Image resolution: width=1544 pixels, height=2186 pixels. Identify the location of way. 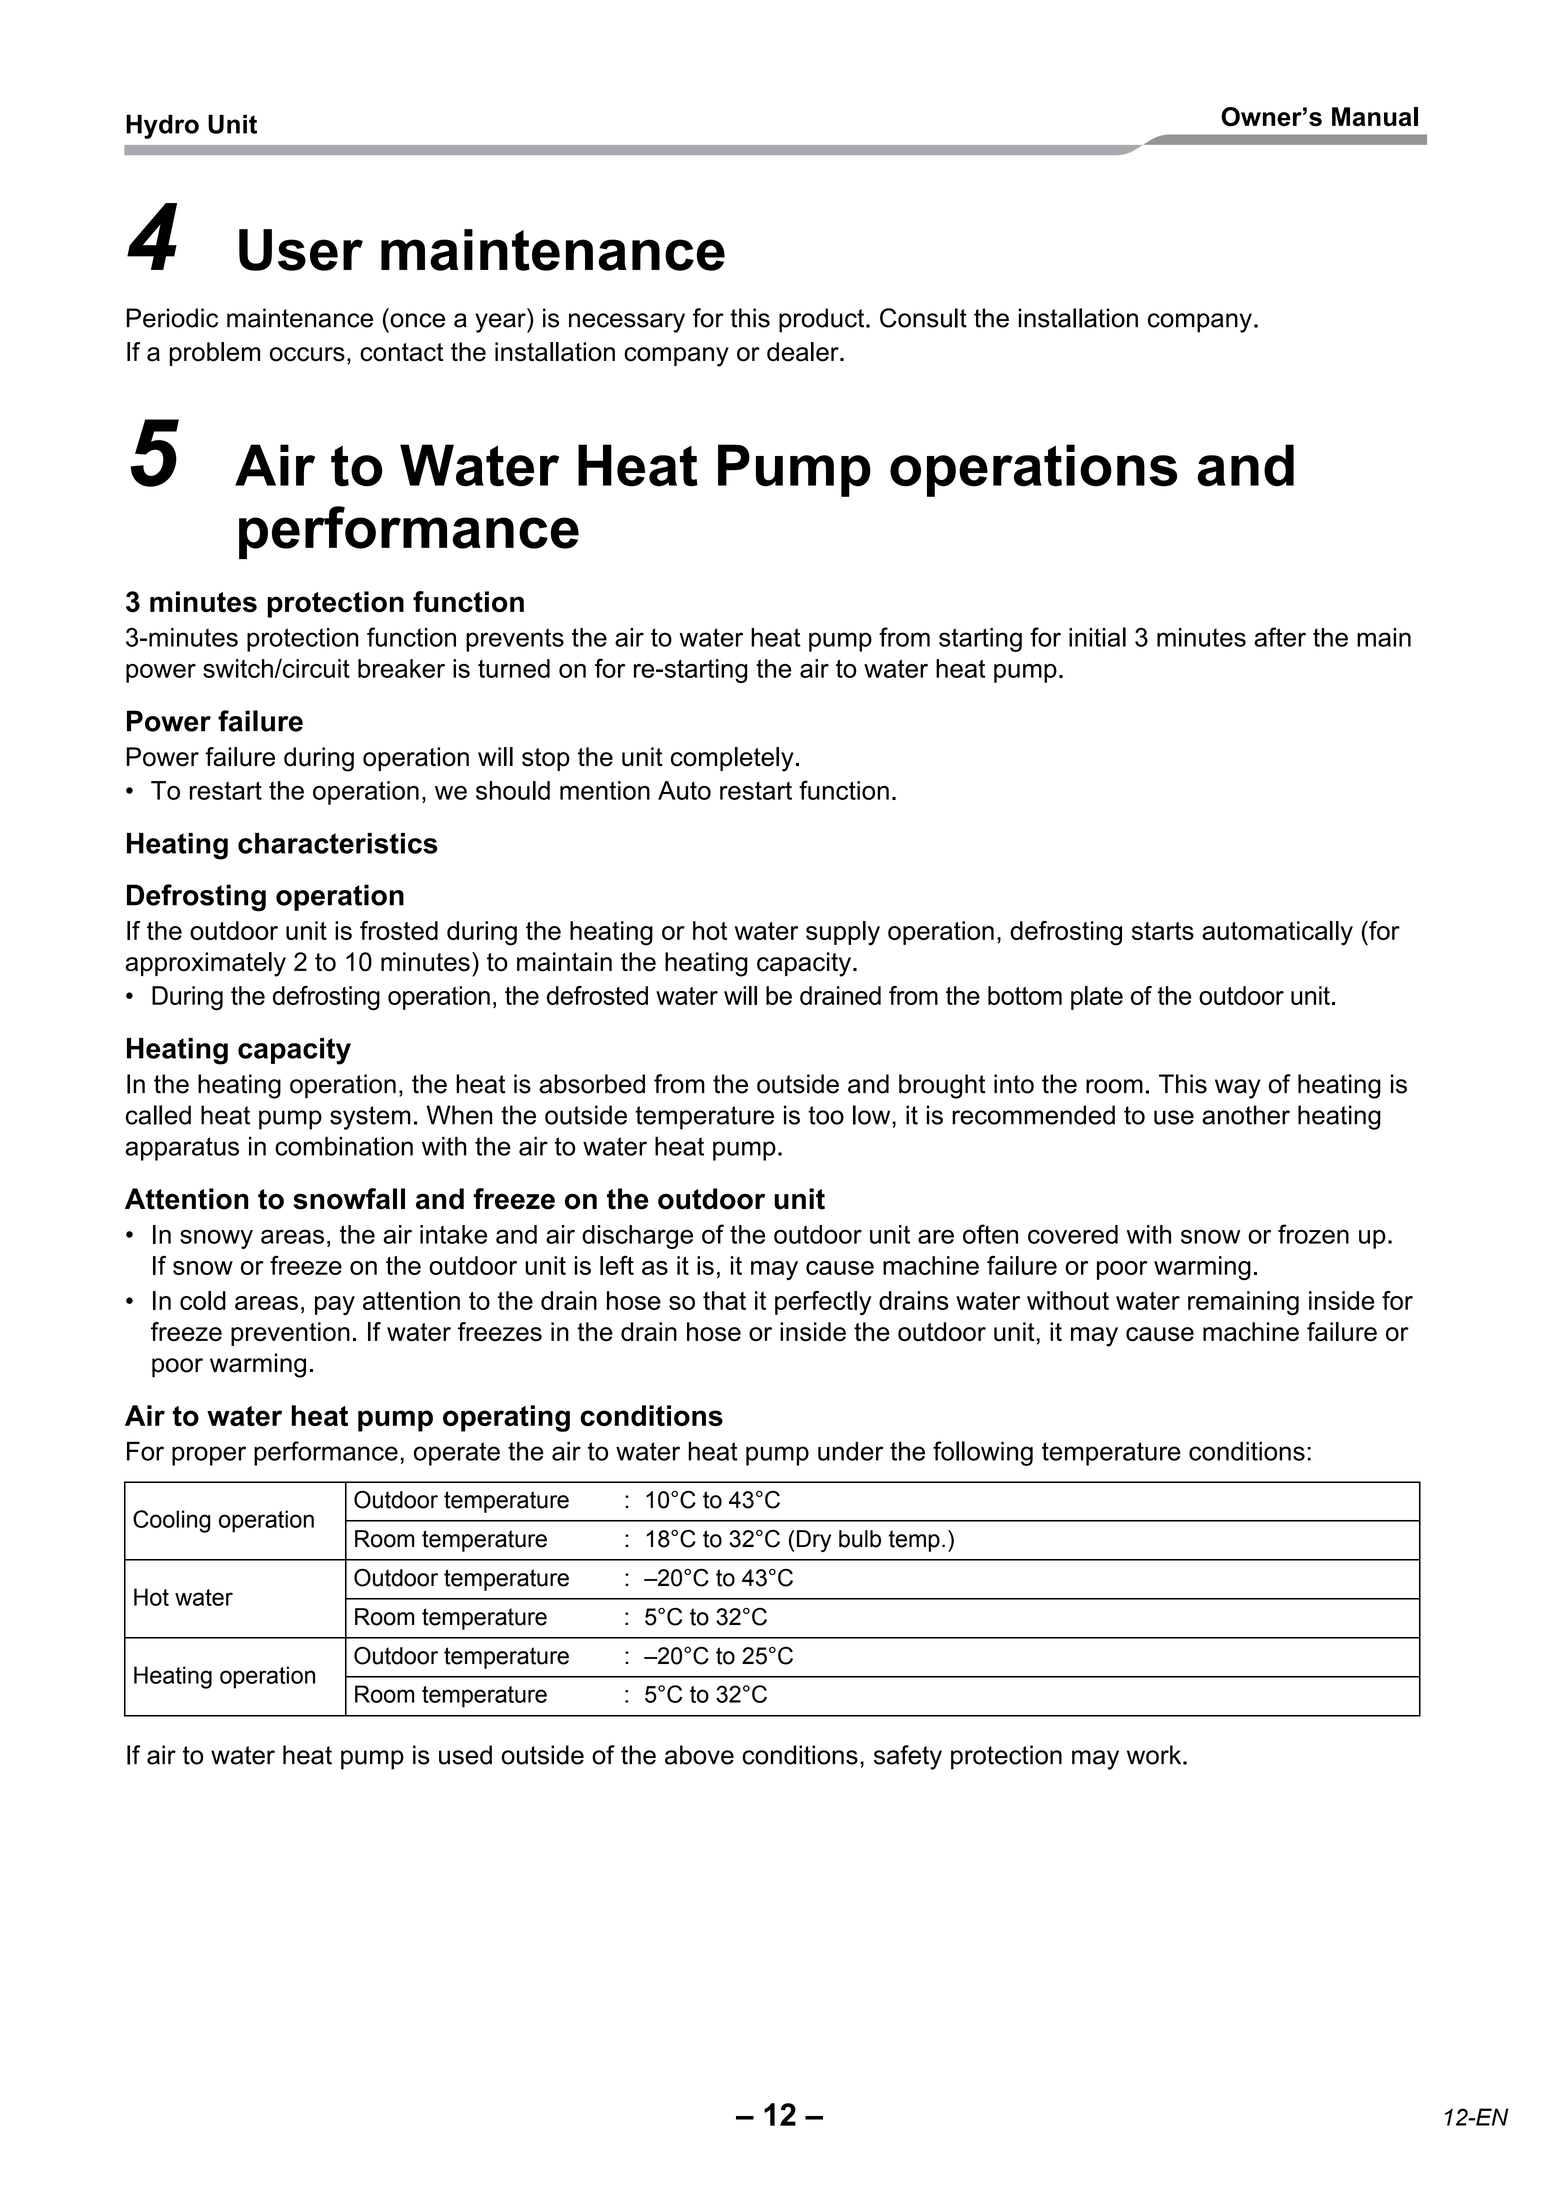
(1238, 1089).
